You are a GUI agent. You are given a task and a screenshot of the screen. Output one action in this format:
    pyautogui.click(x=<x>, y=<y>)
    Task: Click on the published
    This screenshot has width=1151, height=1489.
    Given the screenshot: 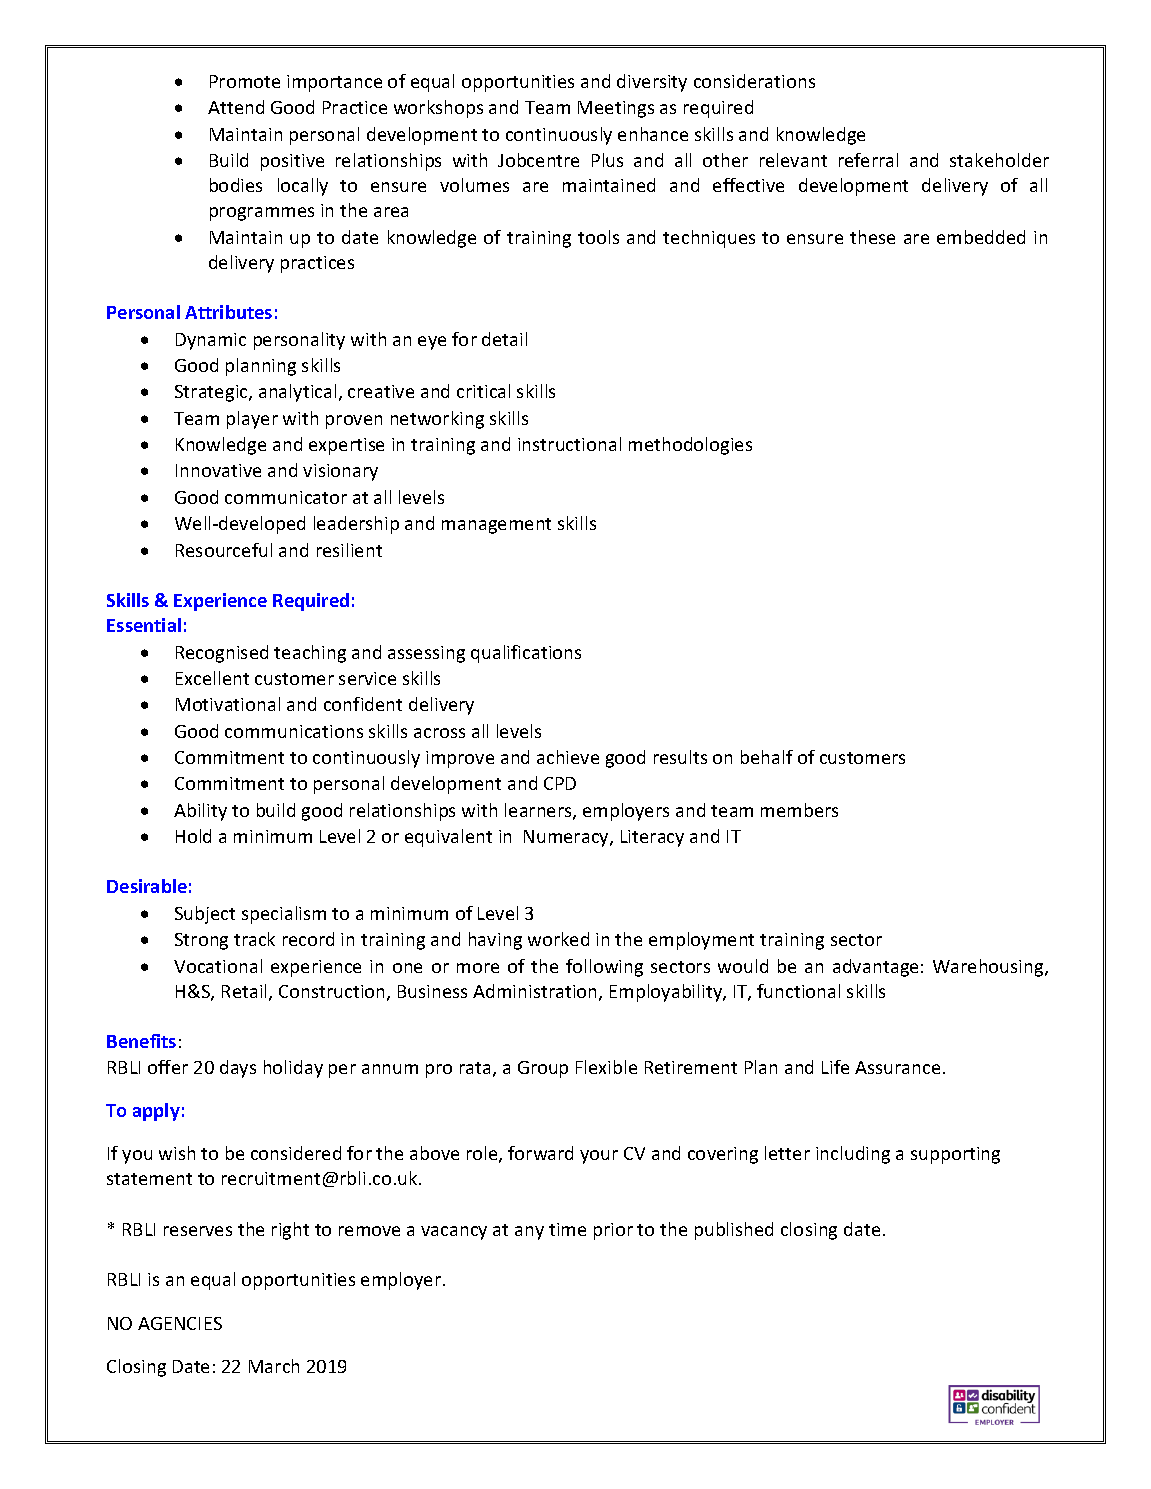 What is the action you would take?
    pyautogui.click(x=734, y=1231)
